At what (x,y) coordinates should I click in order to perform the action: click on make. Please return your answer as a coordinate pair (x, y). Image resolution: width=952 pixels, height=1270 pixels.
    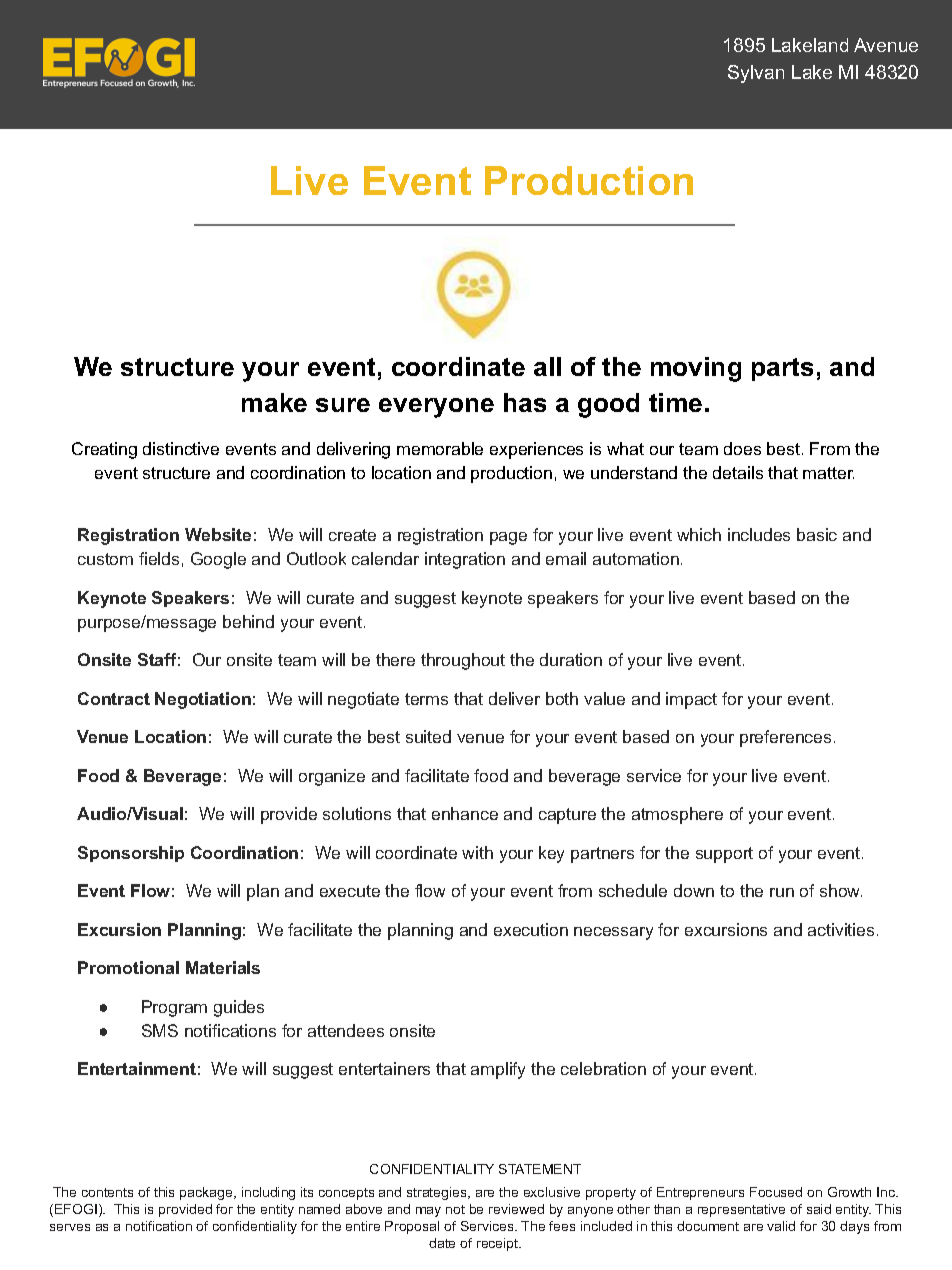
    Looking at the image, I should click on (274, 402).
